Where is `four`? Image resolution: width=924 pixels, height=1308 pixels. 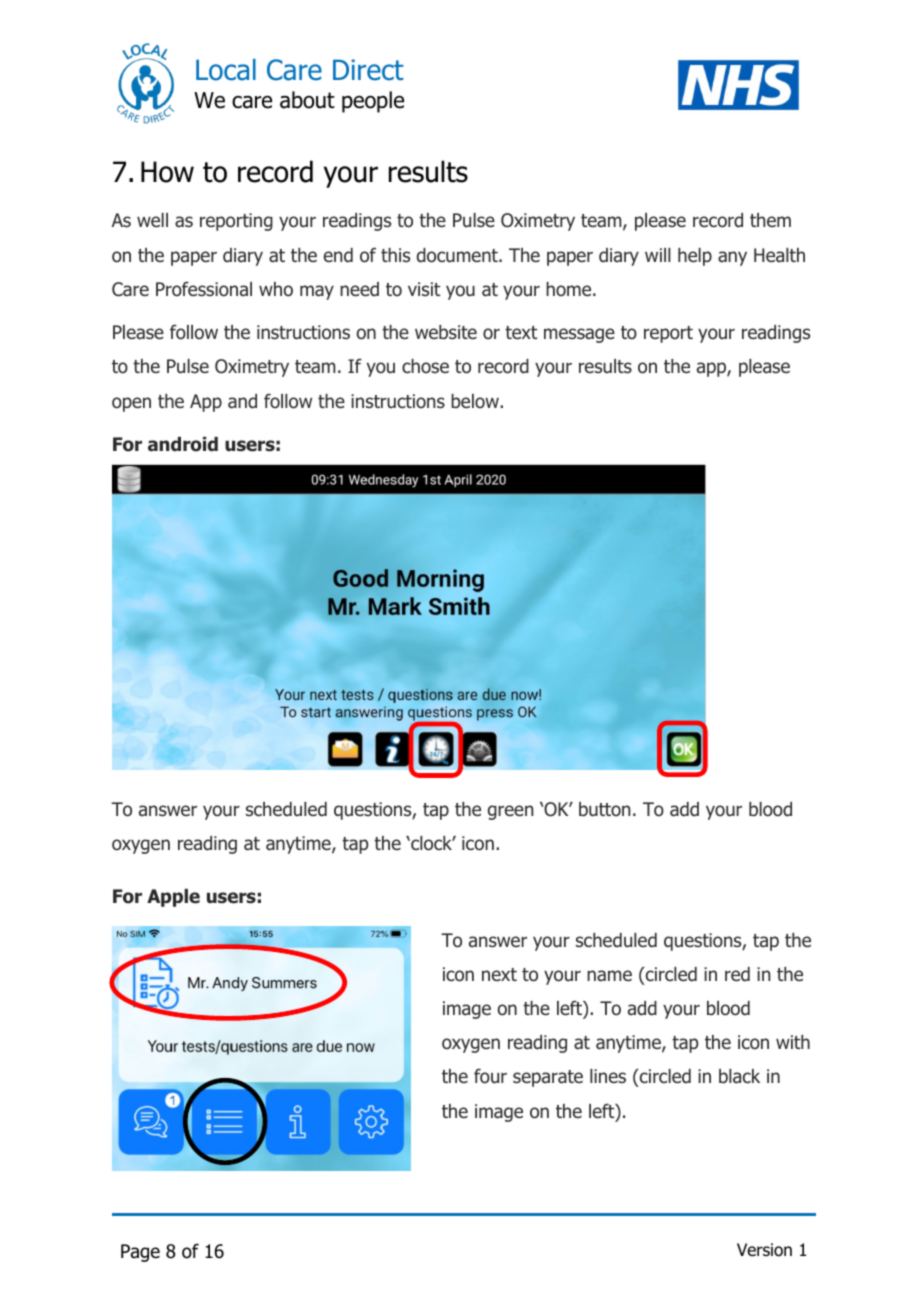
four is located at coordinates (490, 1076).
